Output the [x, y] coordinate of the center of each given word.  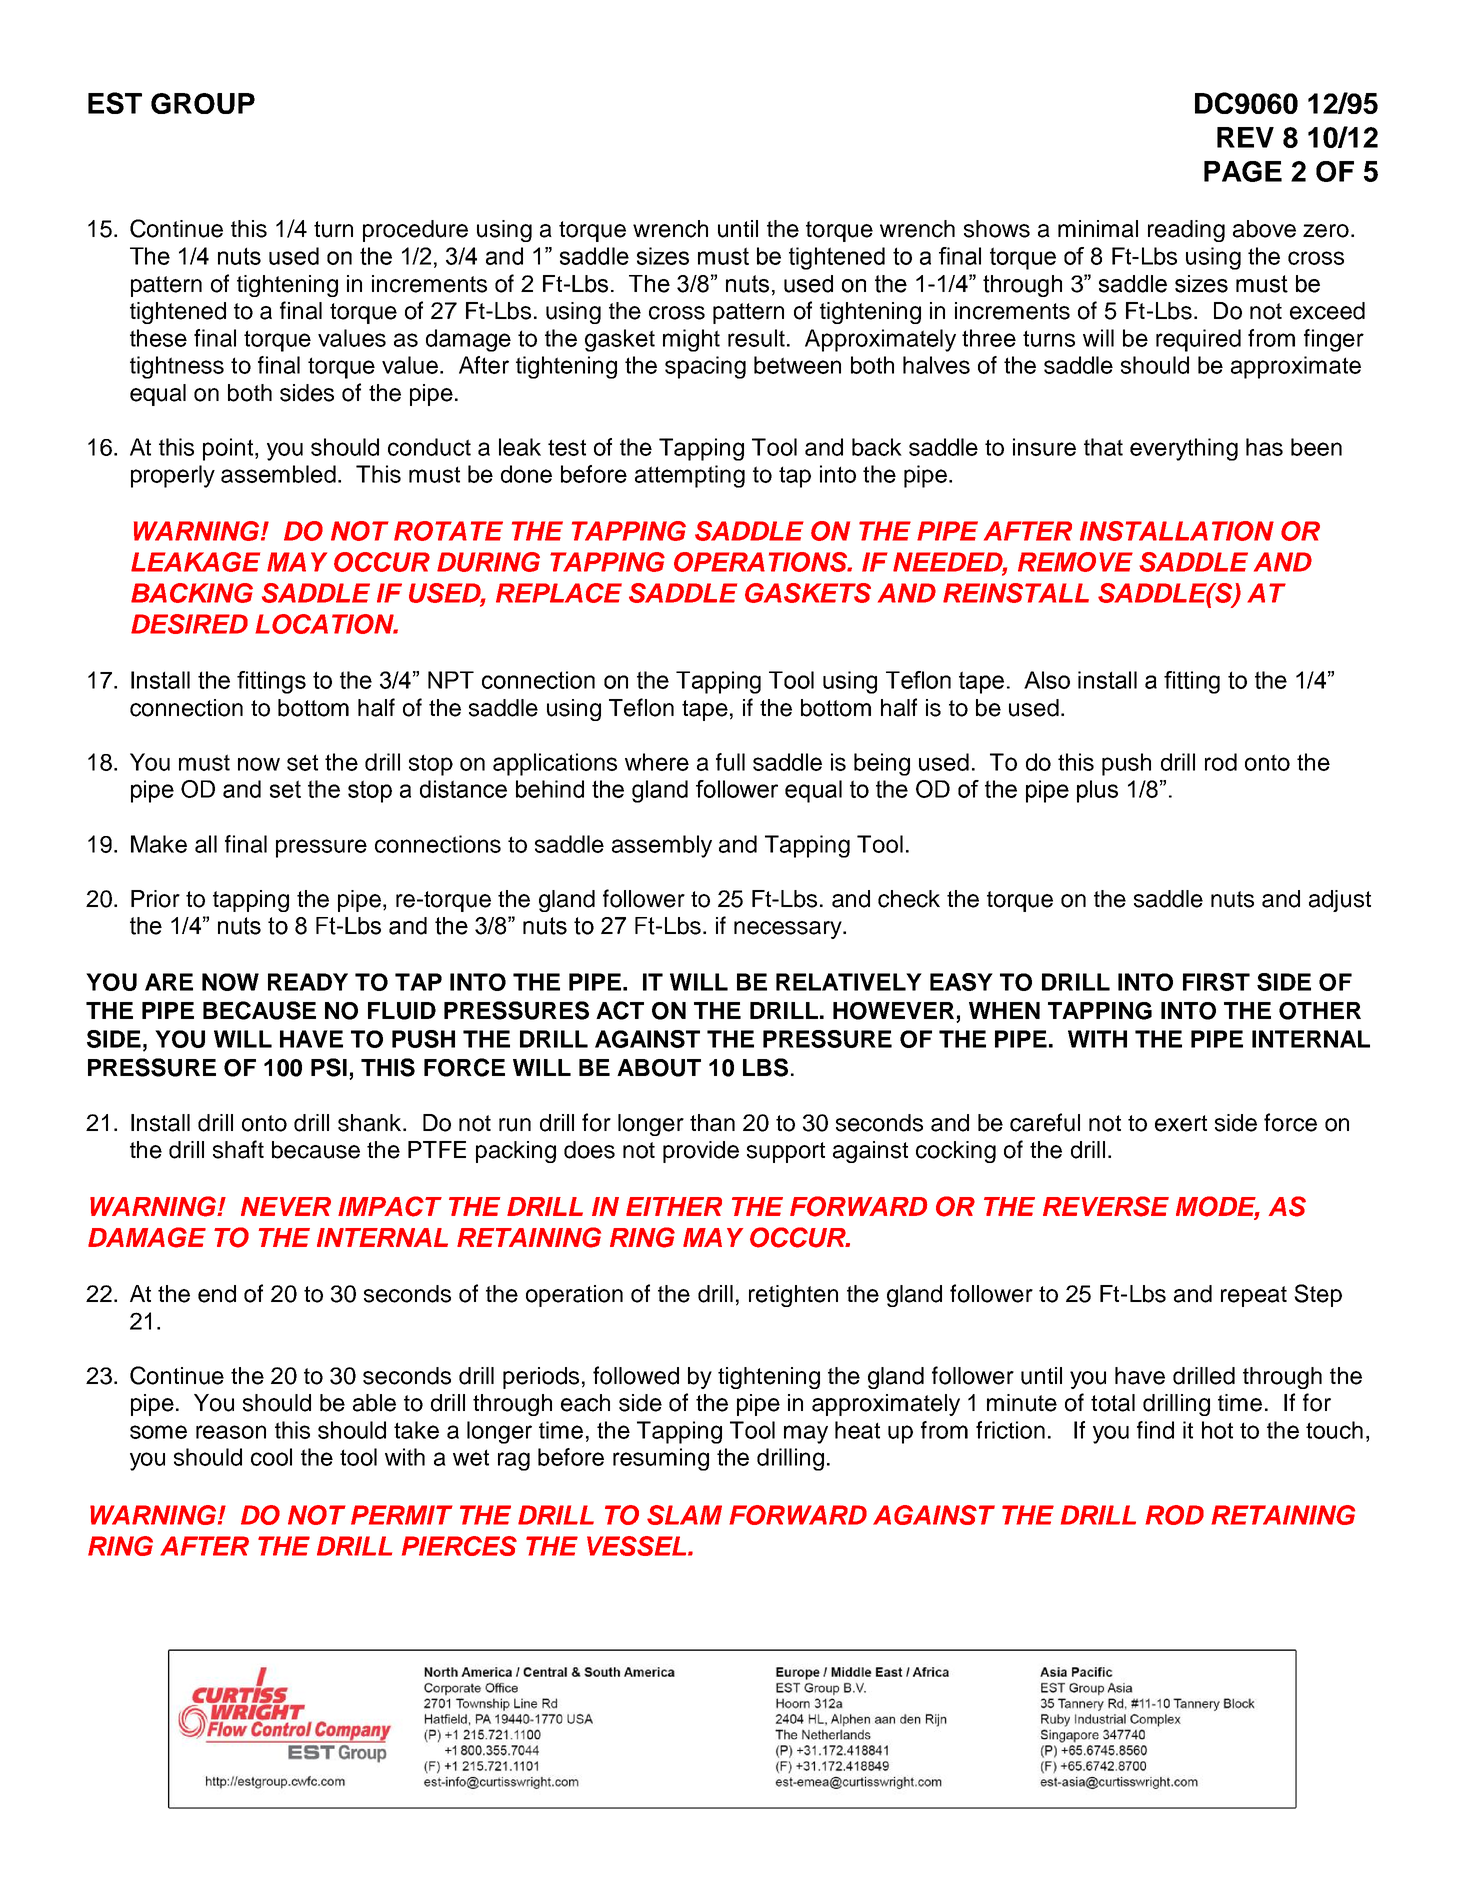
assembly [662, 846]
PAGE [1243, 171]
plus [1097, 791]
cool [271, 1457]
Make [159, 844]
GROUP [203, 103]
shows [997, 229]
